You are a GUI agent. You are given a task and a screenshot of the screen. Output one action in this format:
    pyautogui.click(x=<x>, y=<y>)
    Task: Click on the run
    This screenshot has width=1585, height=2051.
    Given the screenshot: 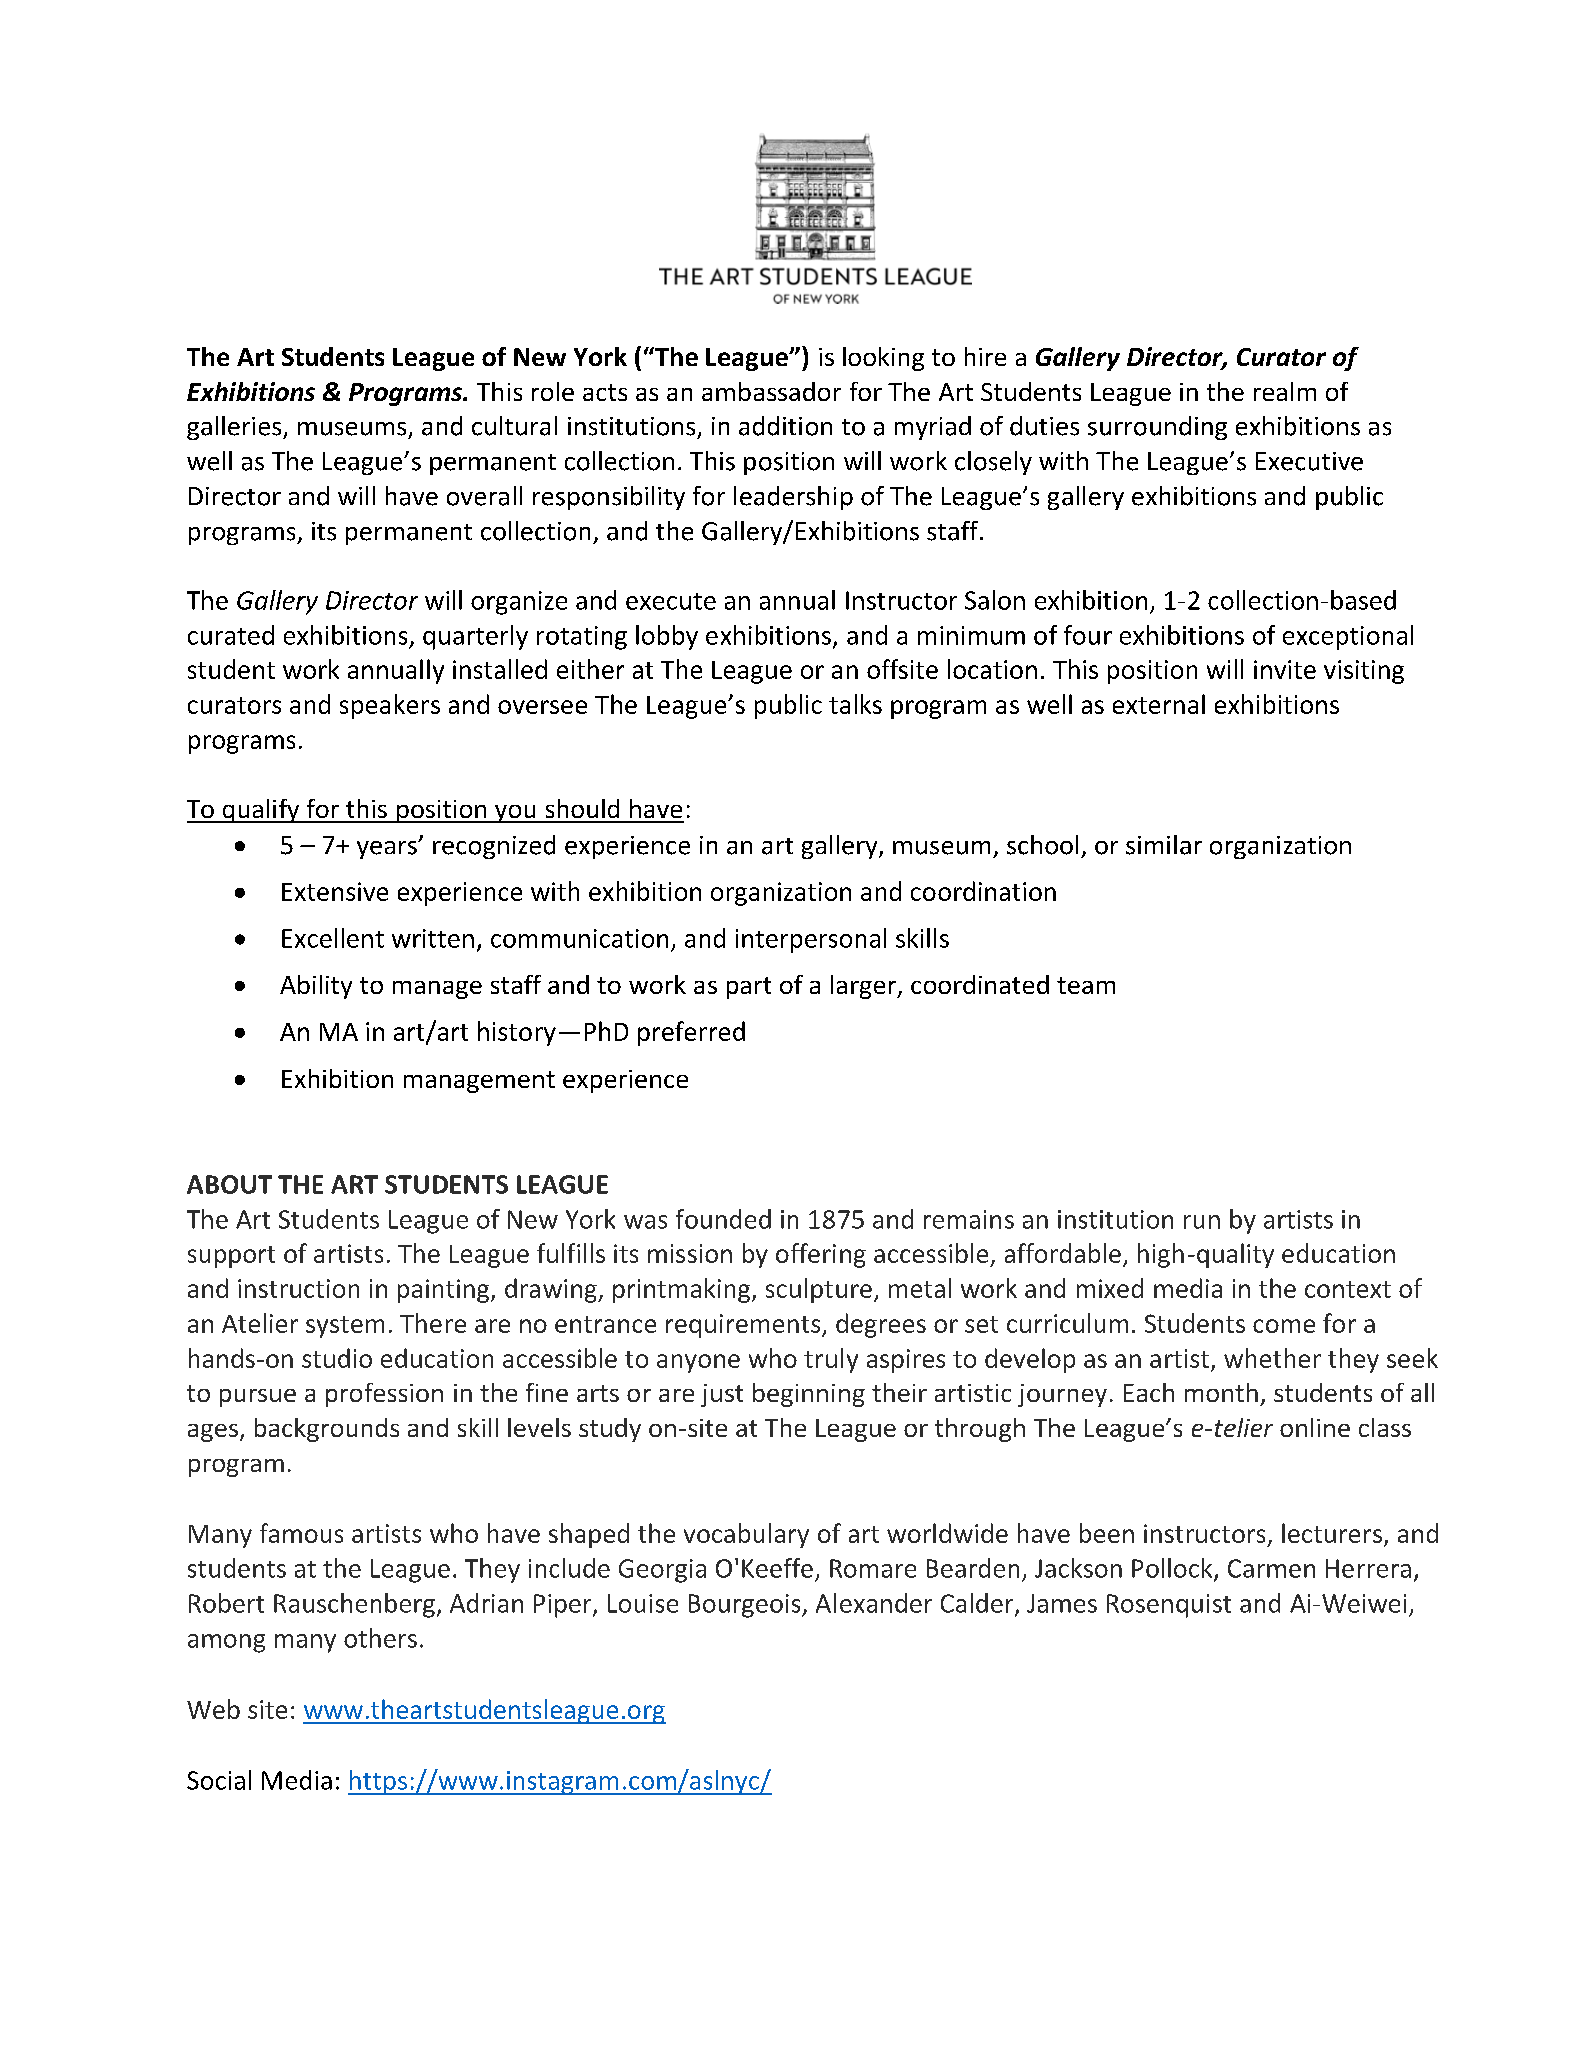 What is the action you would take?
    pyautogui.click(x=1202, y=1222)
